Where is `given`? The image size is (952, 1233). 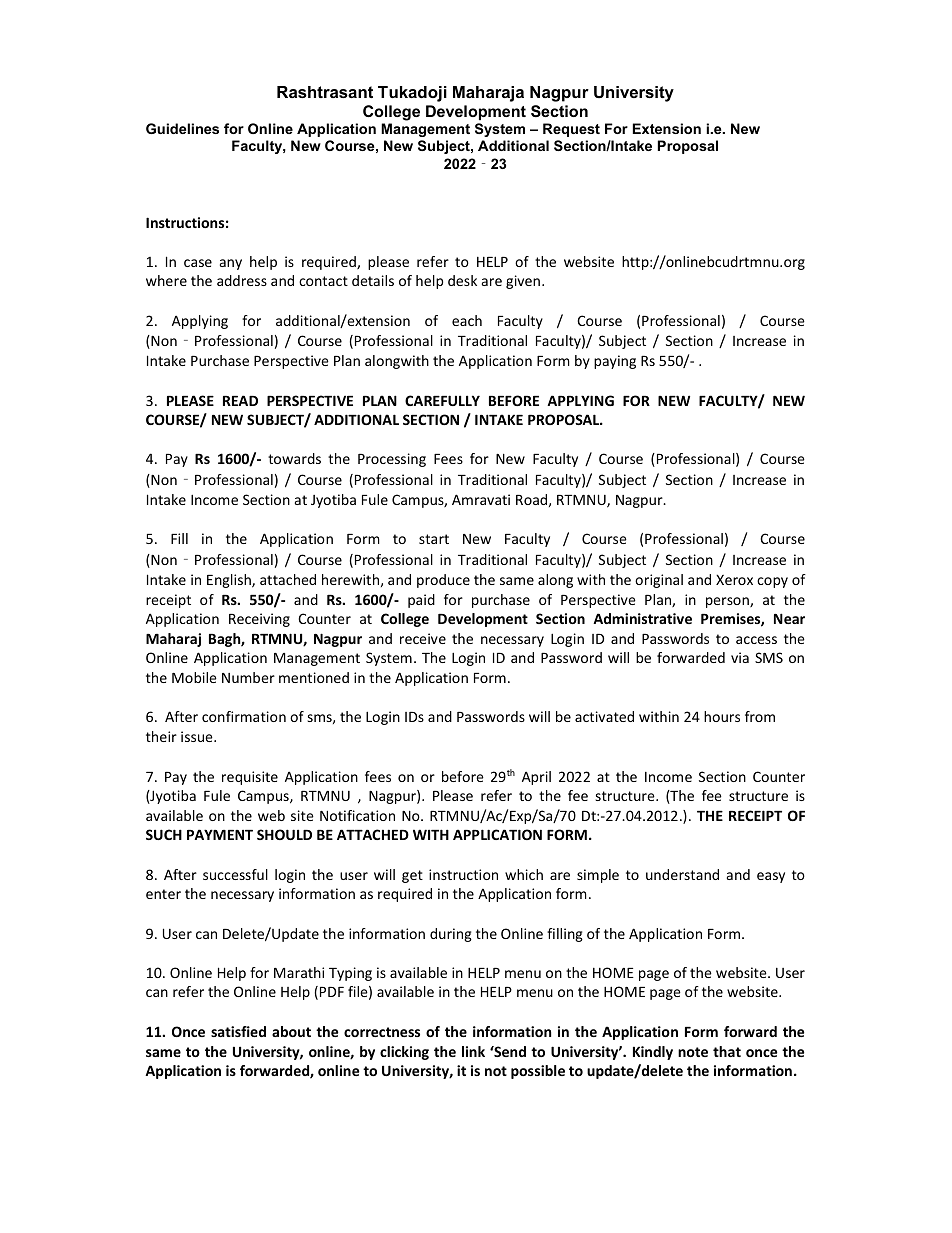
given is located at coordinates (523, 282).
